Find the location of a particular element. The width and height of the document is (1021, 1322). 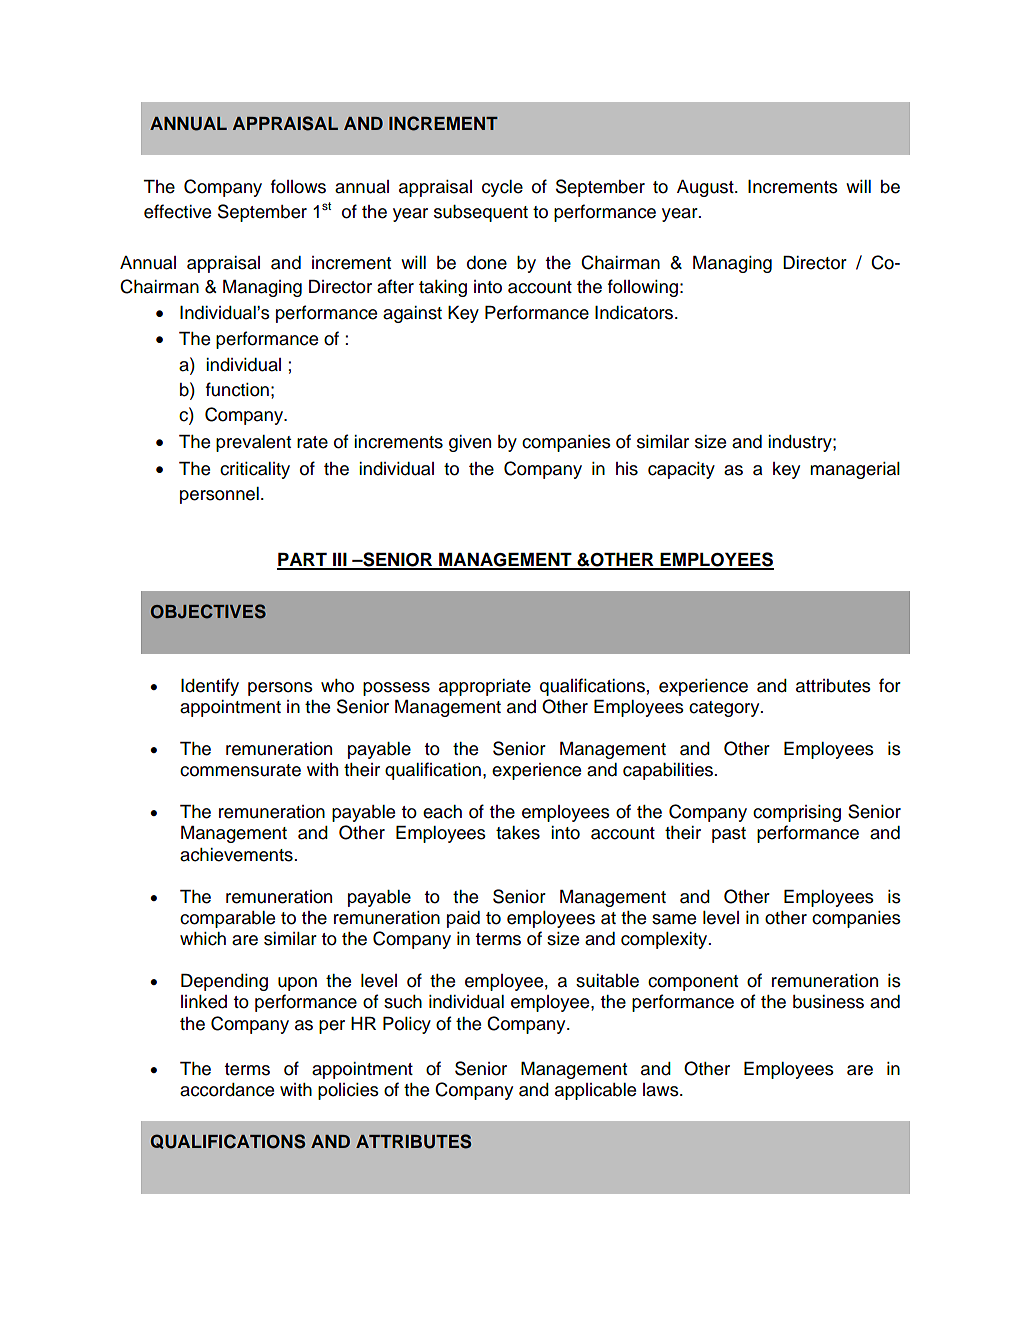

follows is located at coordinates (298, 186).
